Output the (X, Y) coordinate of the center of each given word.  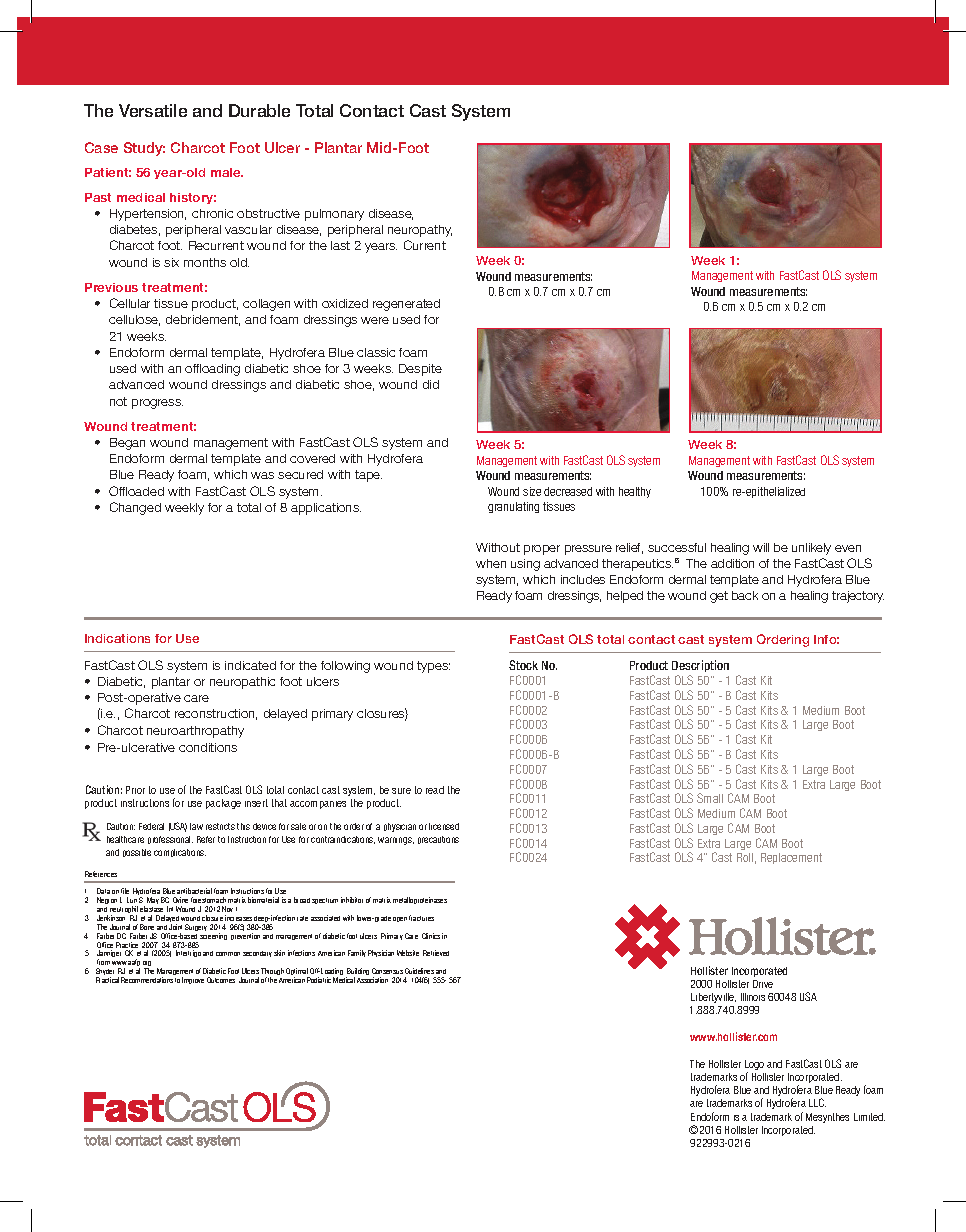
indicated (250, 665)
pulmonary (334, 215)
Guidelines (419, 971)
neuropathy (420, 231)
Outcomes (221, 980)
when (491, 563)
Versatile (153, 110)
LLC (817, 1102)
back (745, 595)
